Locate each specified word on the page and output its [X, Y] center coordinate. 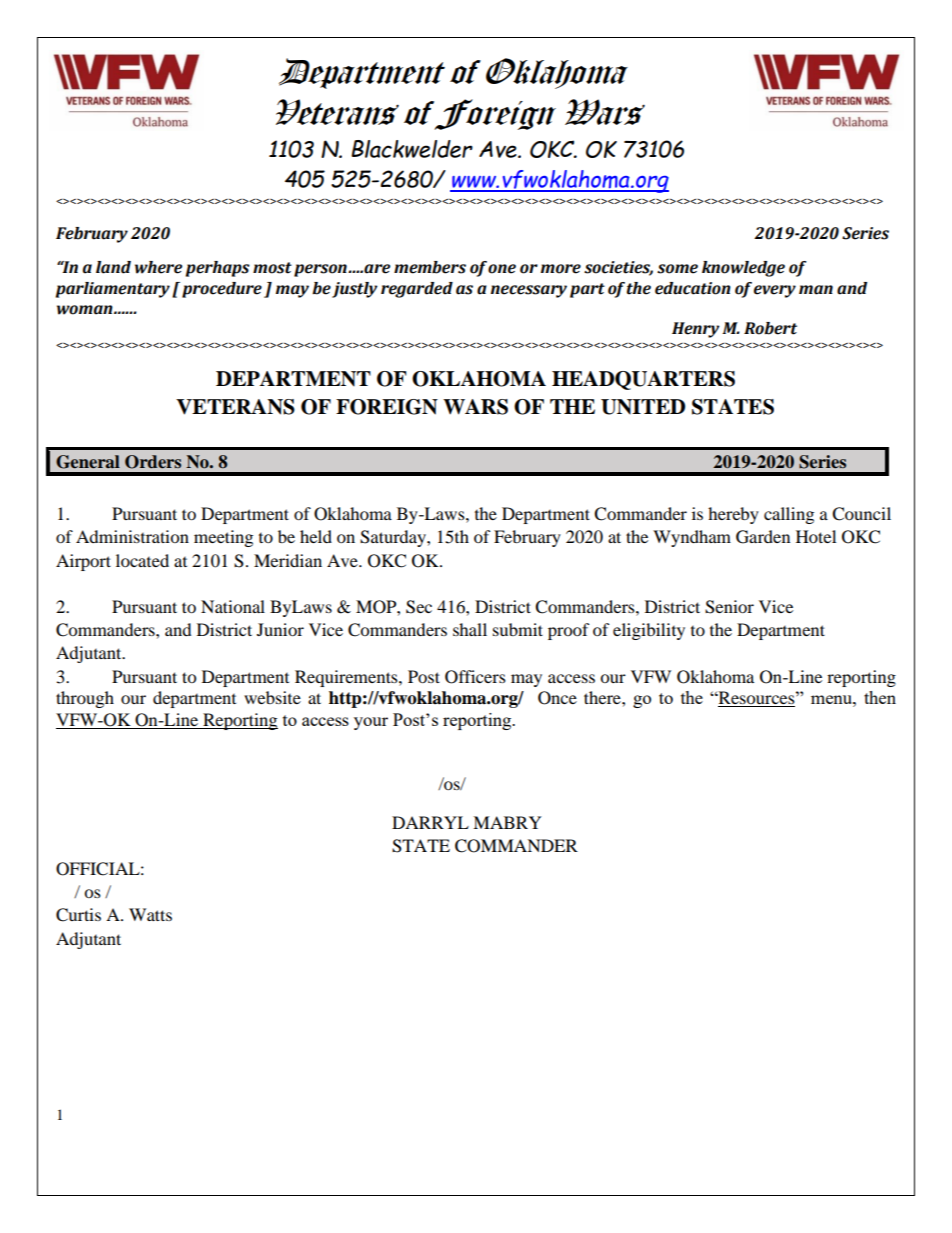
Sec [419, 607]
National [233, 606]
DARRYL [430, 822]
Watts [150, 914]
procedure [222, 290]
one [502, 269]
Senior [729, 607]
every [775, 291]
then [880, 697]
